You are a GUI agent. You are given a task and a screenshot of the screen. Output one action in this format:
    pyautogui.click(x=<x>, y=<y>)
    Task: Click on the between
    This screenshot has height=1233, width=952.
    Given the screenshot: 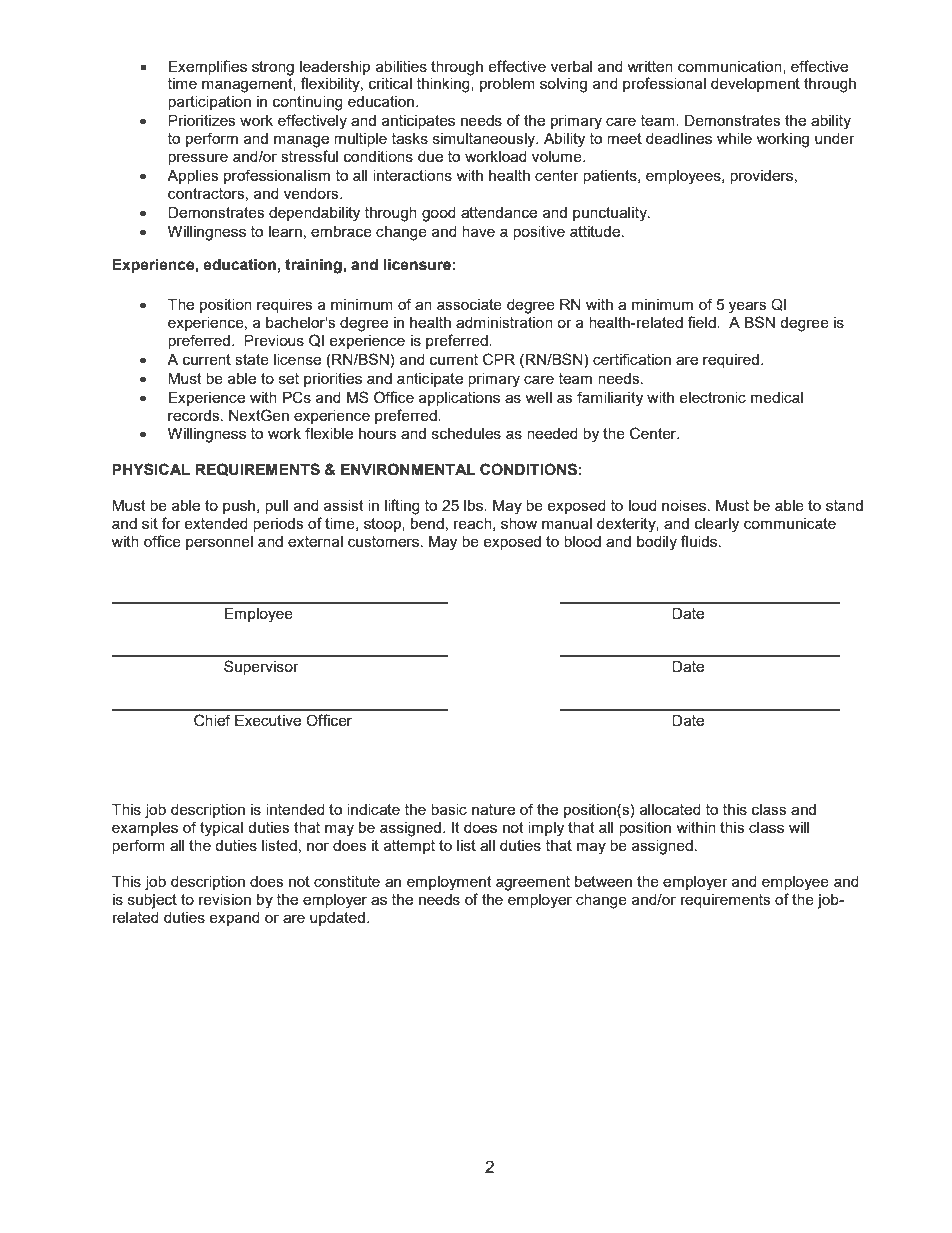 What is the action you would take?
    pyautogui.click(x=603, y=881)
